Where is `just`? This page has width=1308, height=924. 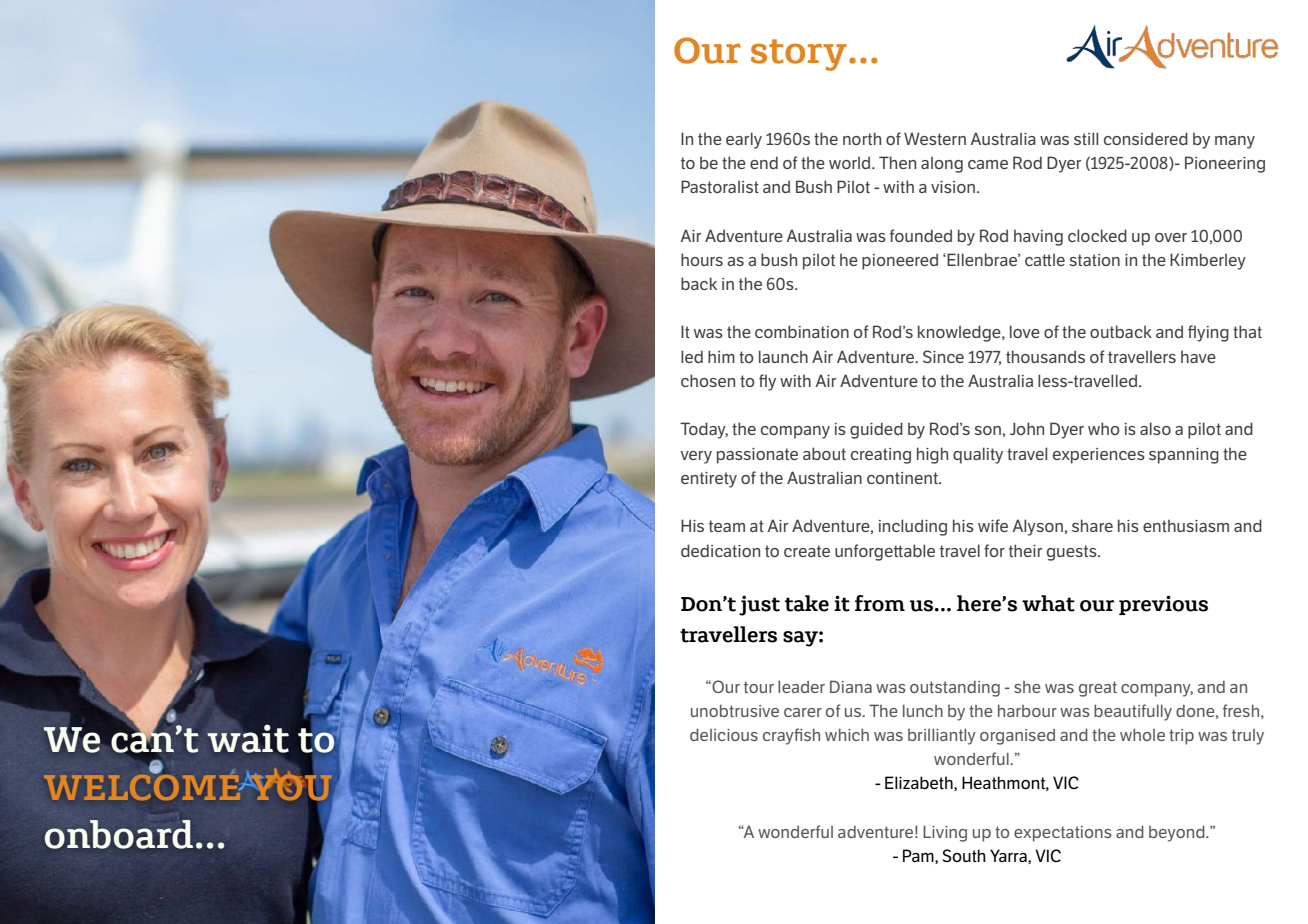 just is located at coordinates (759, 605).
